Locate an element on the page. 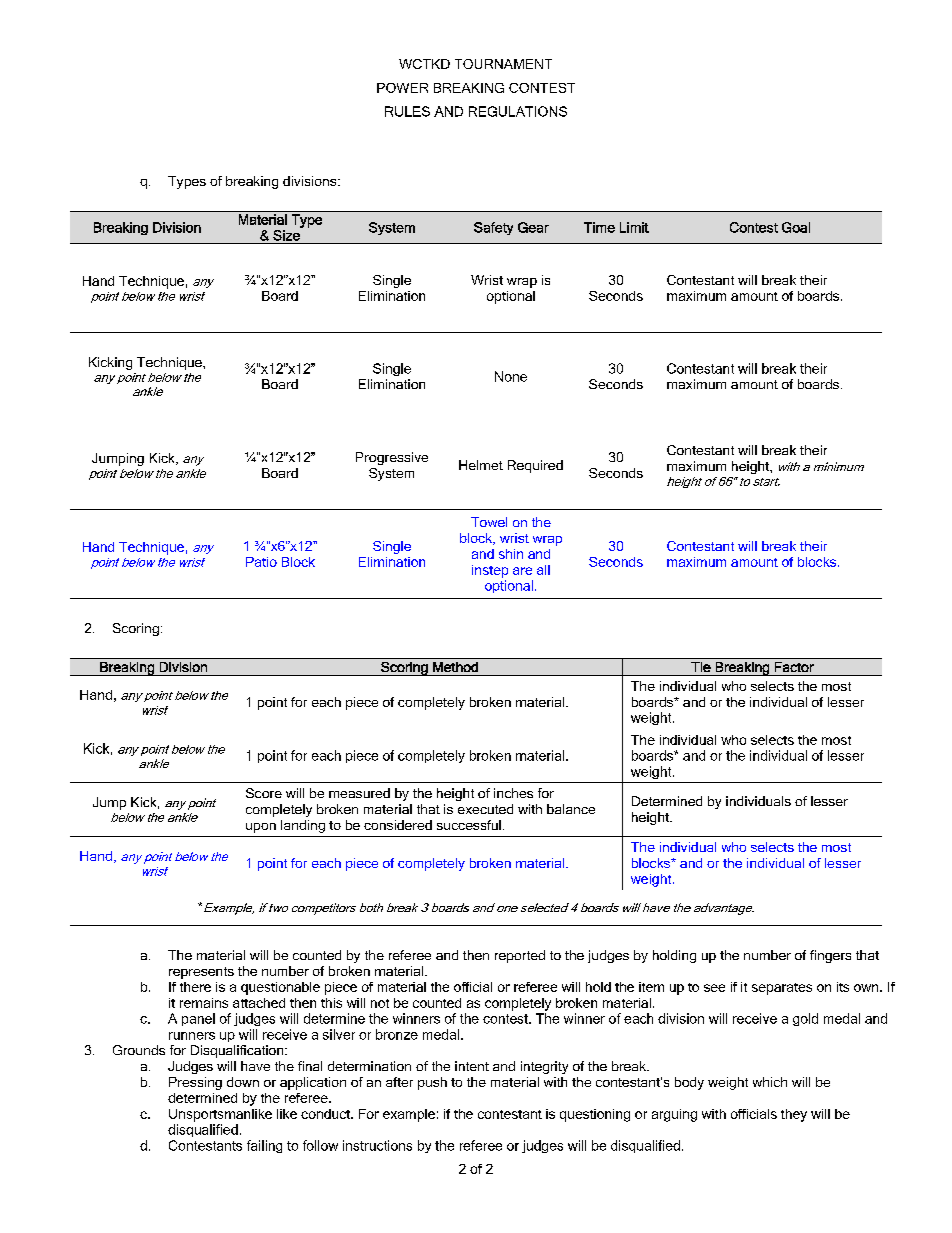 Image resolution: width=952 pixels, height=1233 pixels. Progressive is located at coordinates (392, 458).
